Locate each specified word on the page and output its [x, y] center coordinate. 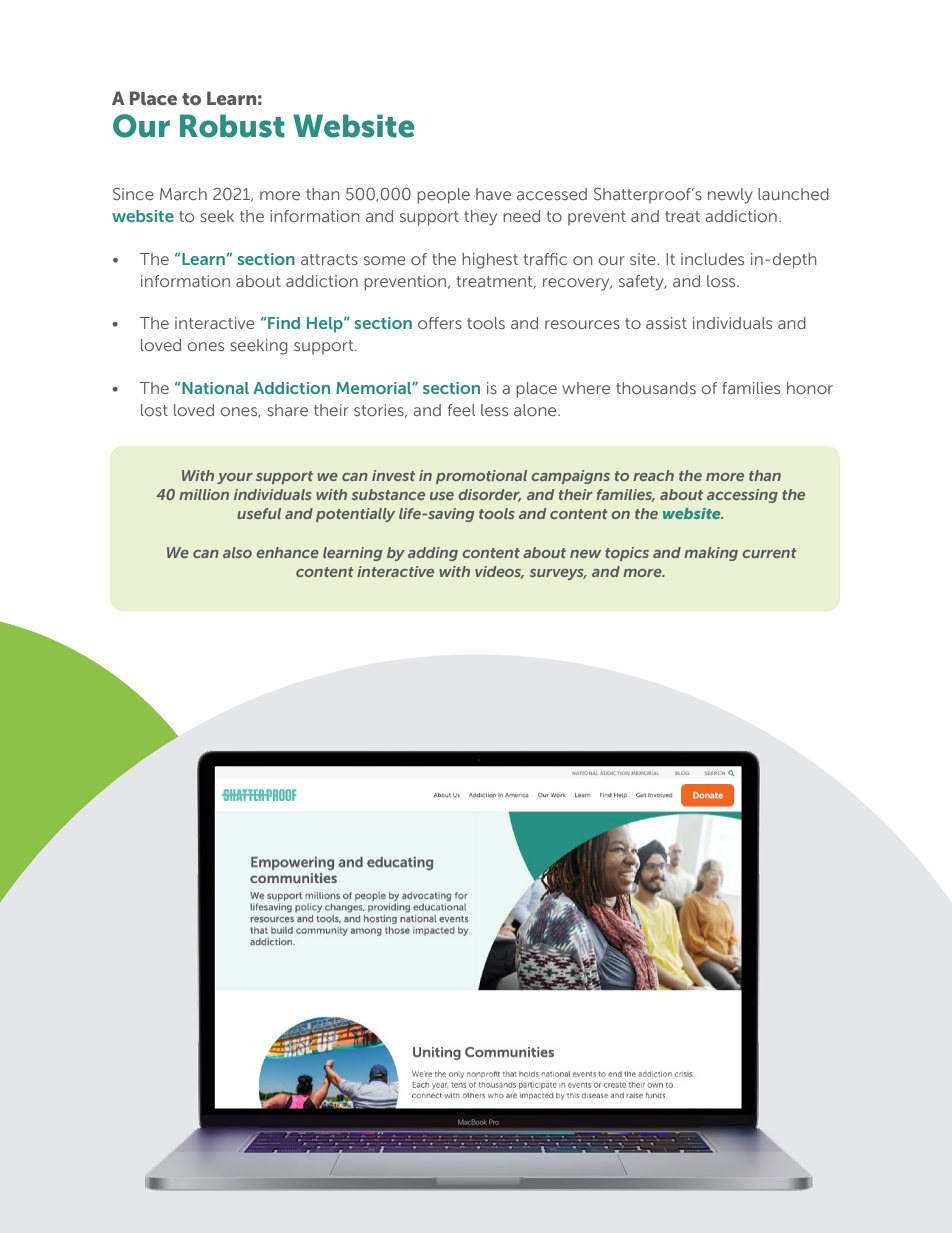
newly [730, 196]
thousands [656, 388]
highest [490, 261]
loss [722, 281]
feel [461, 410]
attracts [329, 259]
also [237, 552]
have [493, 194]
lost [154, 410]
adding [433, 554]
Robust [232, 126]
